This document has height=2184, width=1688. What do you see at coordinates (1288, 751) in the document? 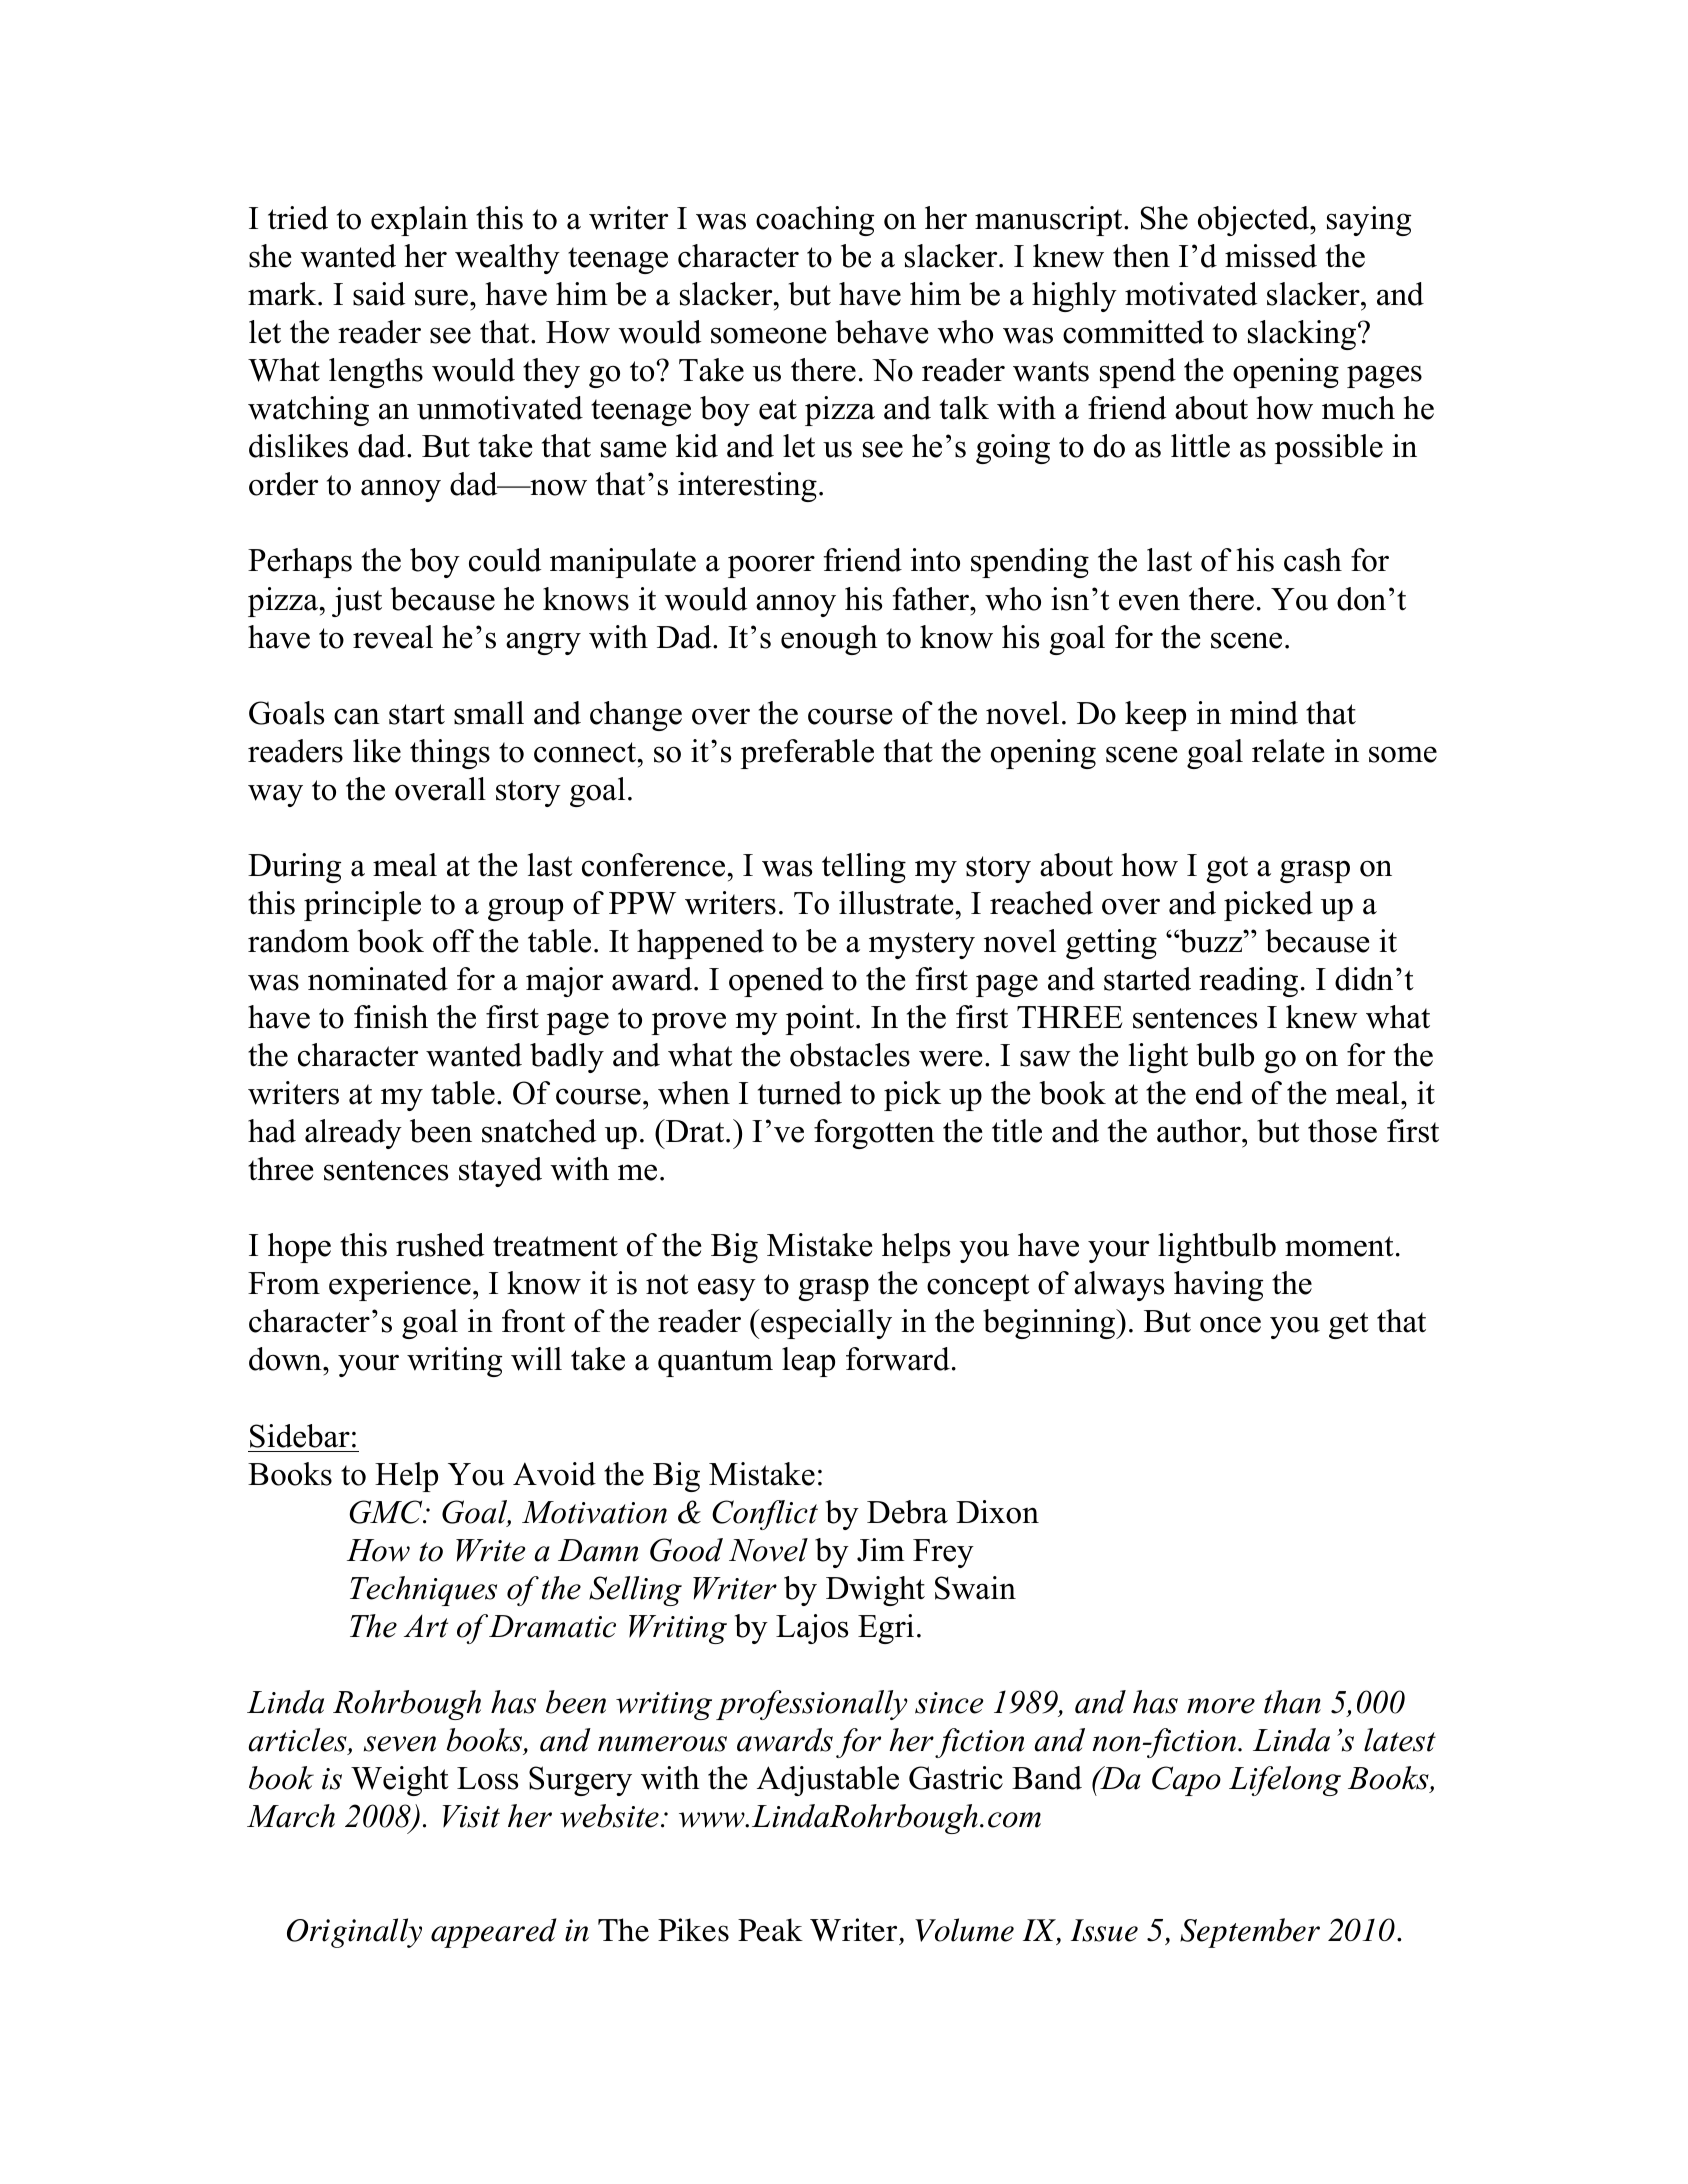
I see `relate` at bounding box center [1288, 751].
